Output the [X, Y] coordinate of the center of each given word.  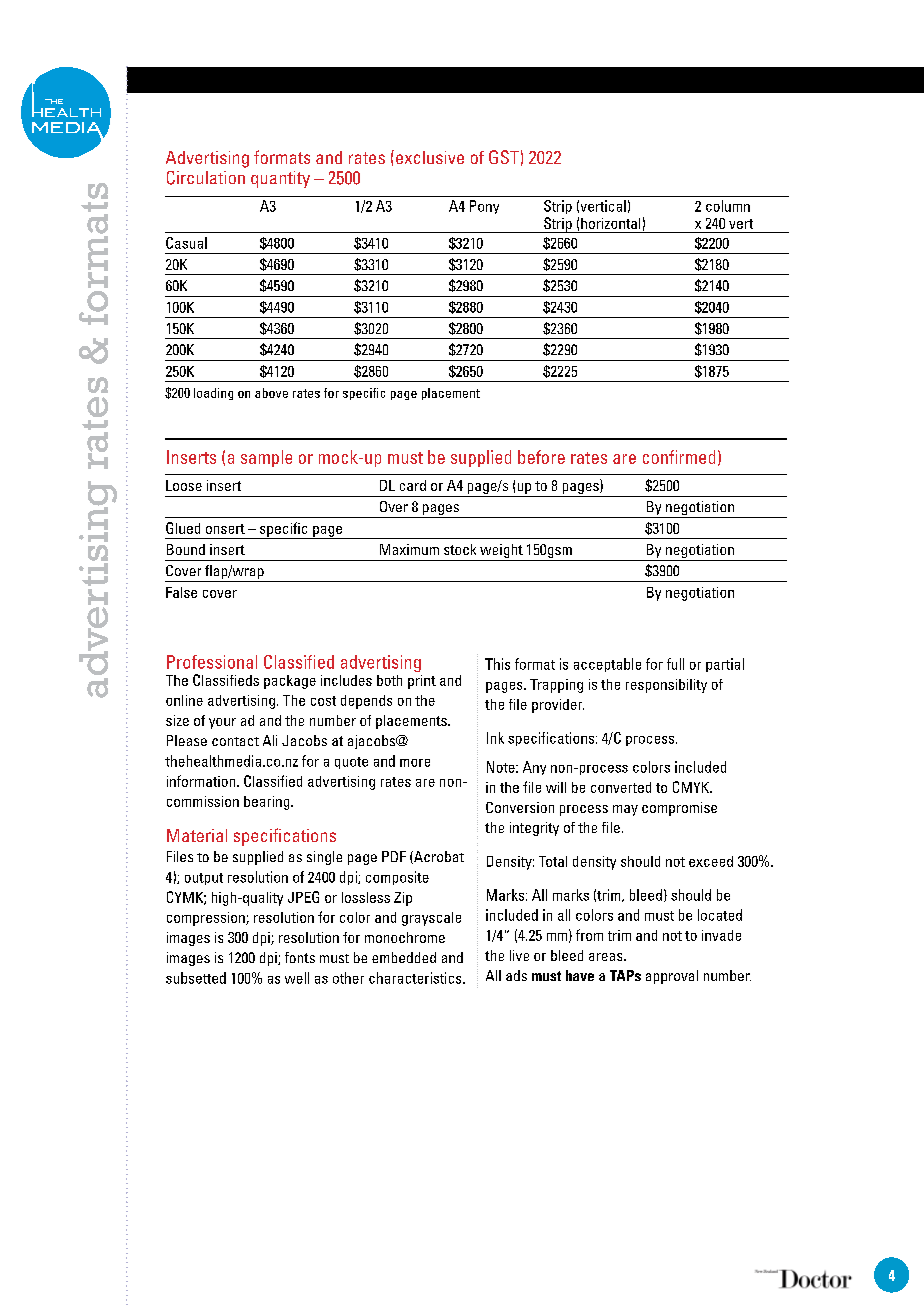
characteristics [416, 978]
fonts [300, 957]
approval [672, 977]
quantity [280, 179]
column [728, 206]
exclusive [430, 157]
